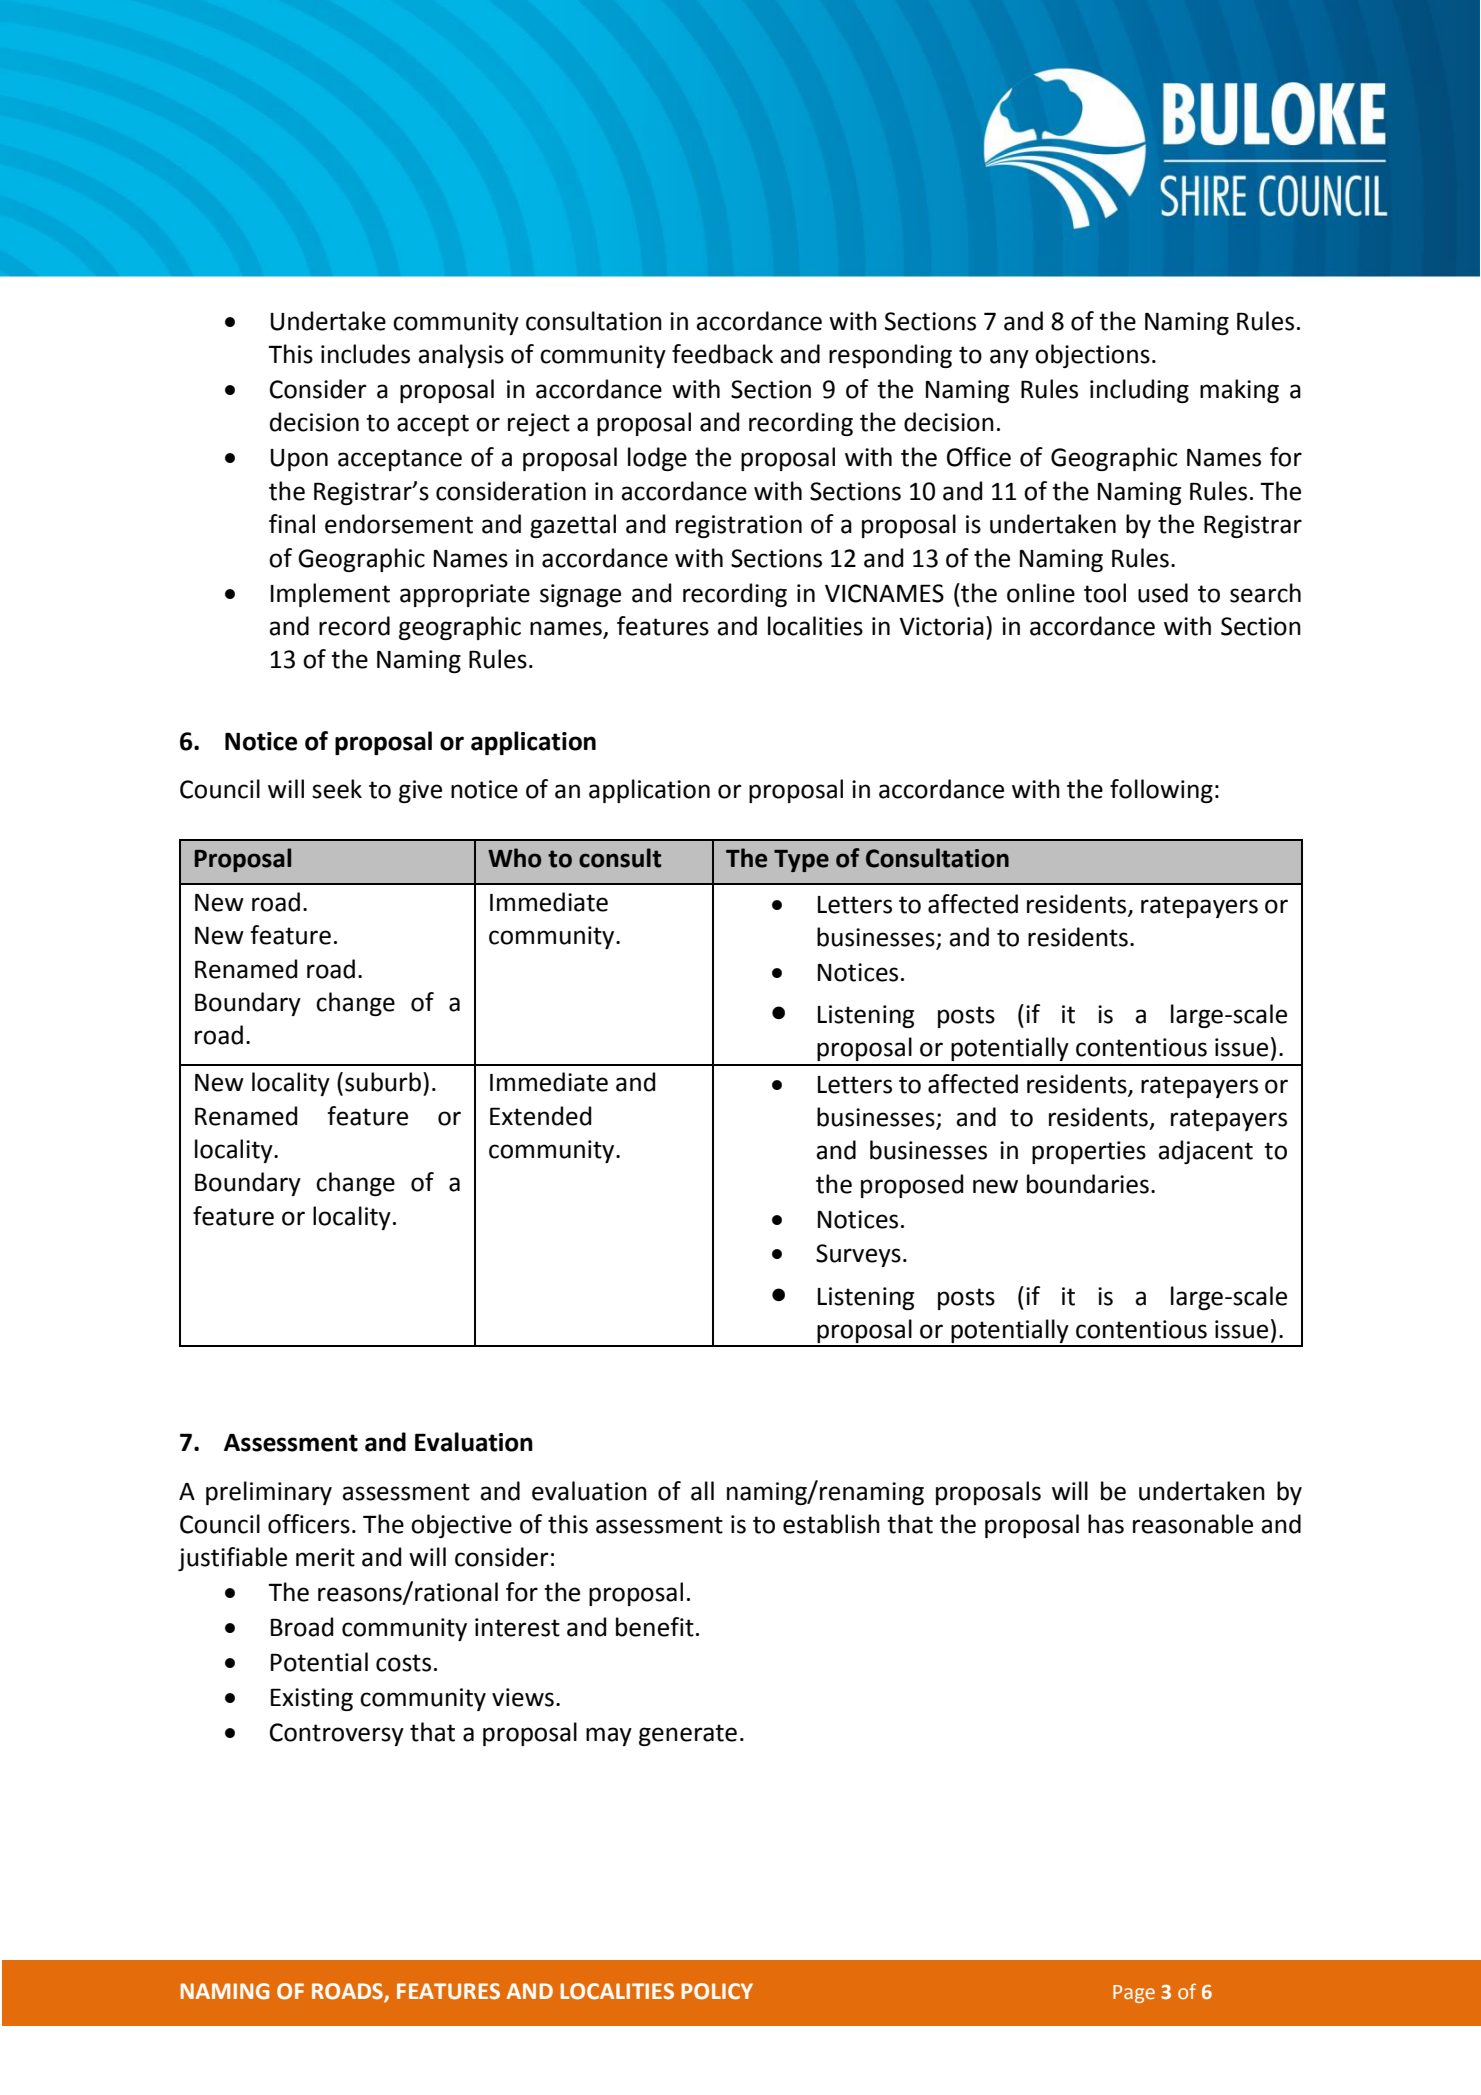 This screenshot has width=1481, height=2095. What do you see at coordinates (1139, 391) in the screenshot?
I see `including` at bounding box center [1139, 391].
